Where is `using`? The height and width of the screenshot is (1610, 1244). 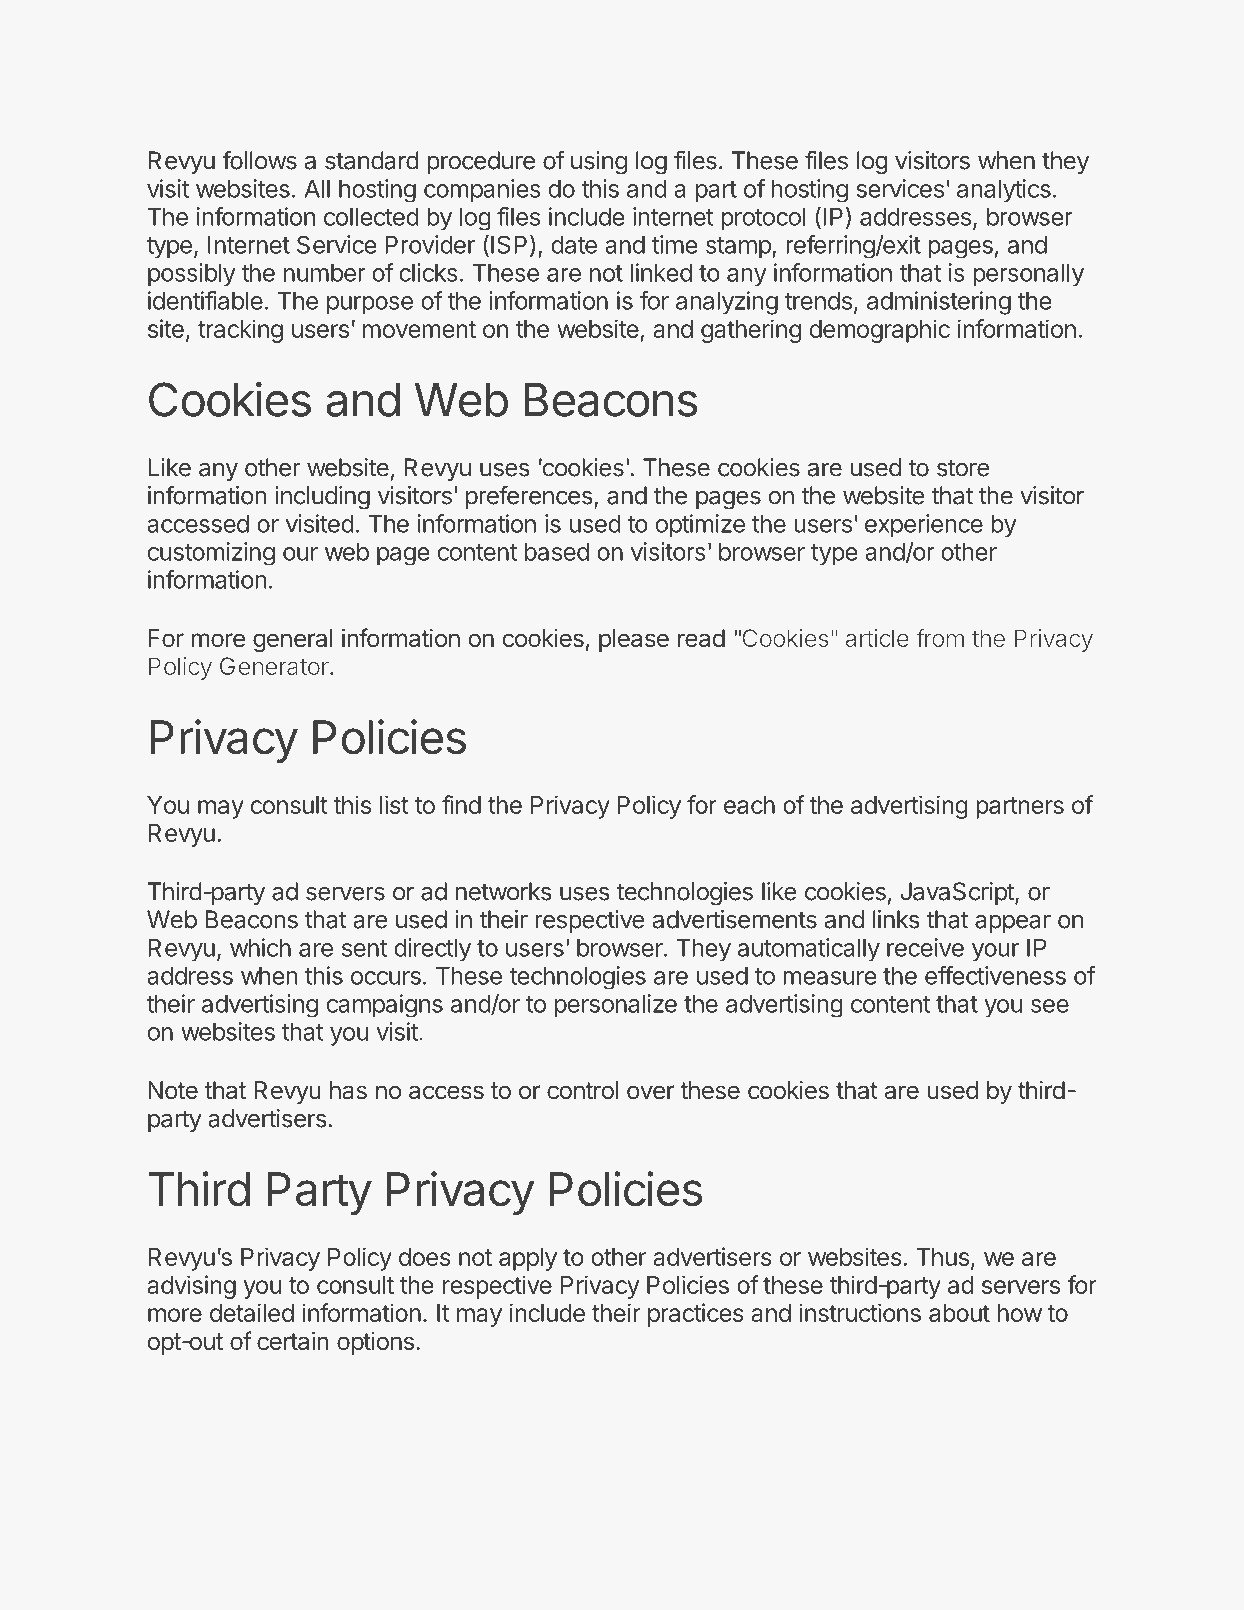 using is located at coordinates (599, 162).
